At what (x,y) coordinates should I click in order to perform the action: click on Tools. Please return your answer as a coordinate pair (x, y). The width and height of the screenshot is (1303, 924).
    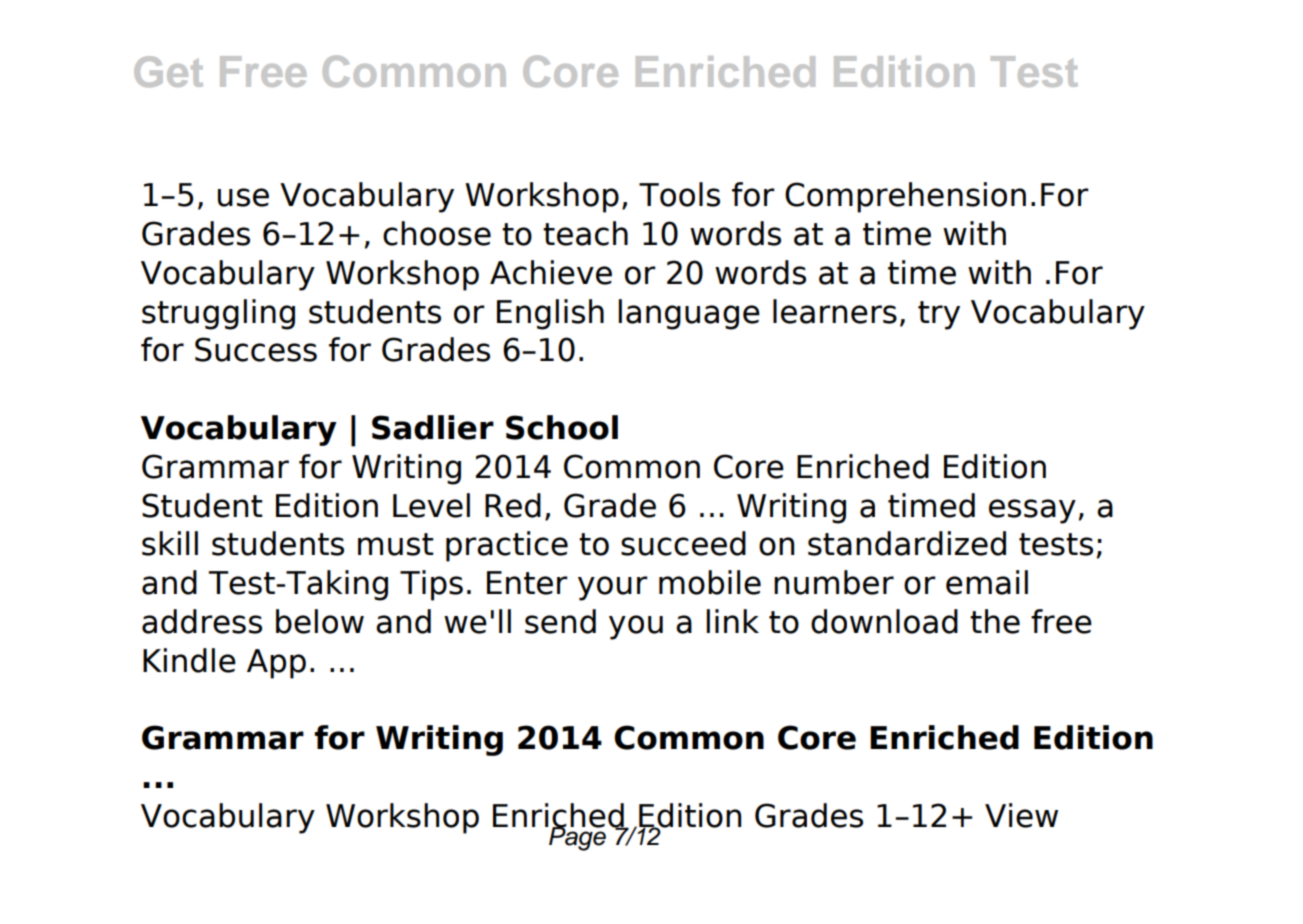
    Looking at the image, I should click on (679, 194).
